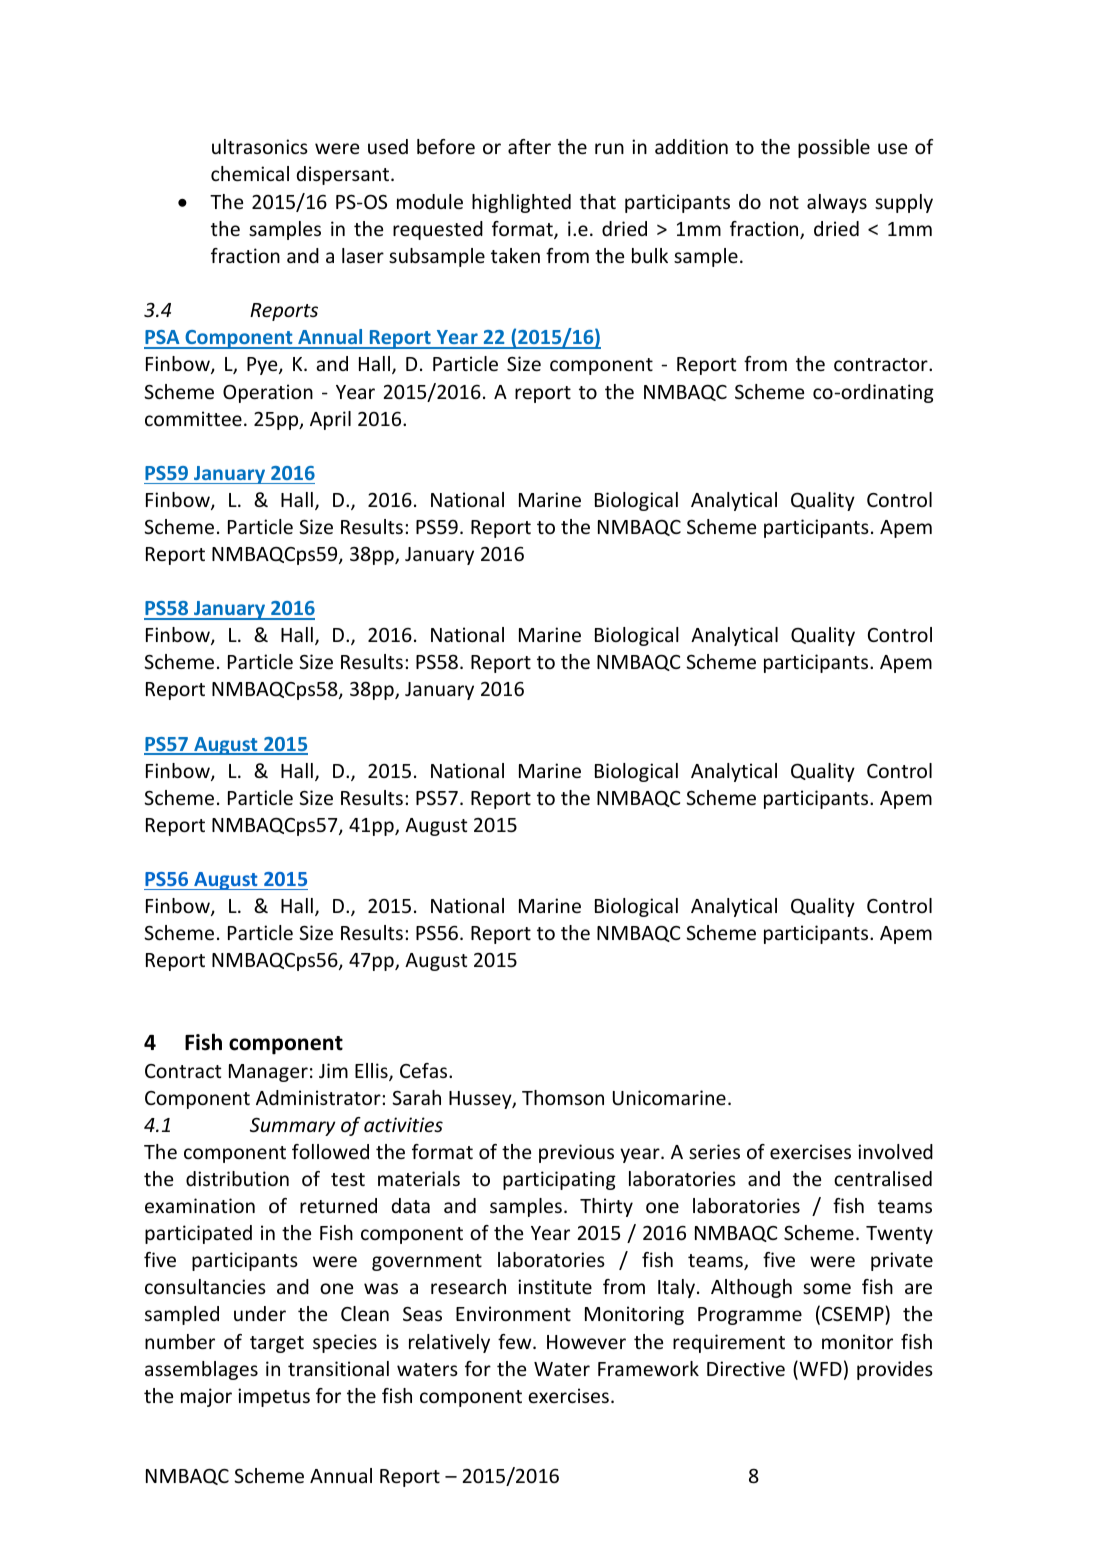 This document has width=1100, height=1556. Describe the element at coordinates (250, 173) in the document. I see `chemical` at that location.
